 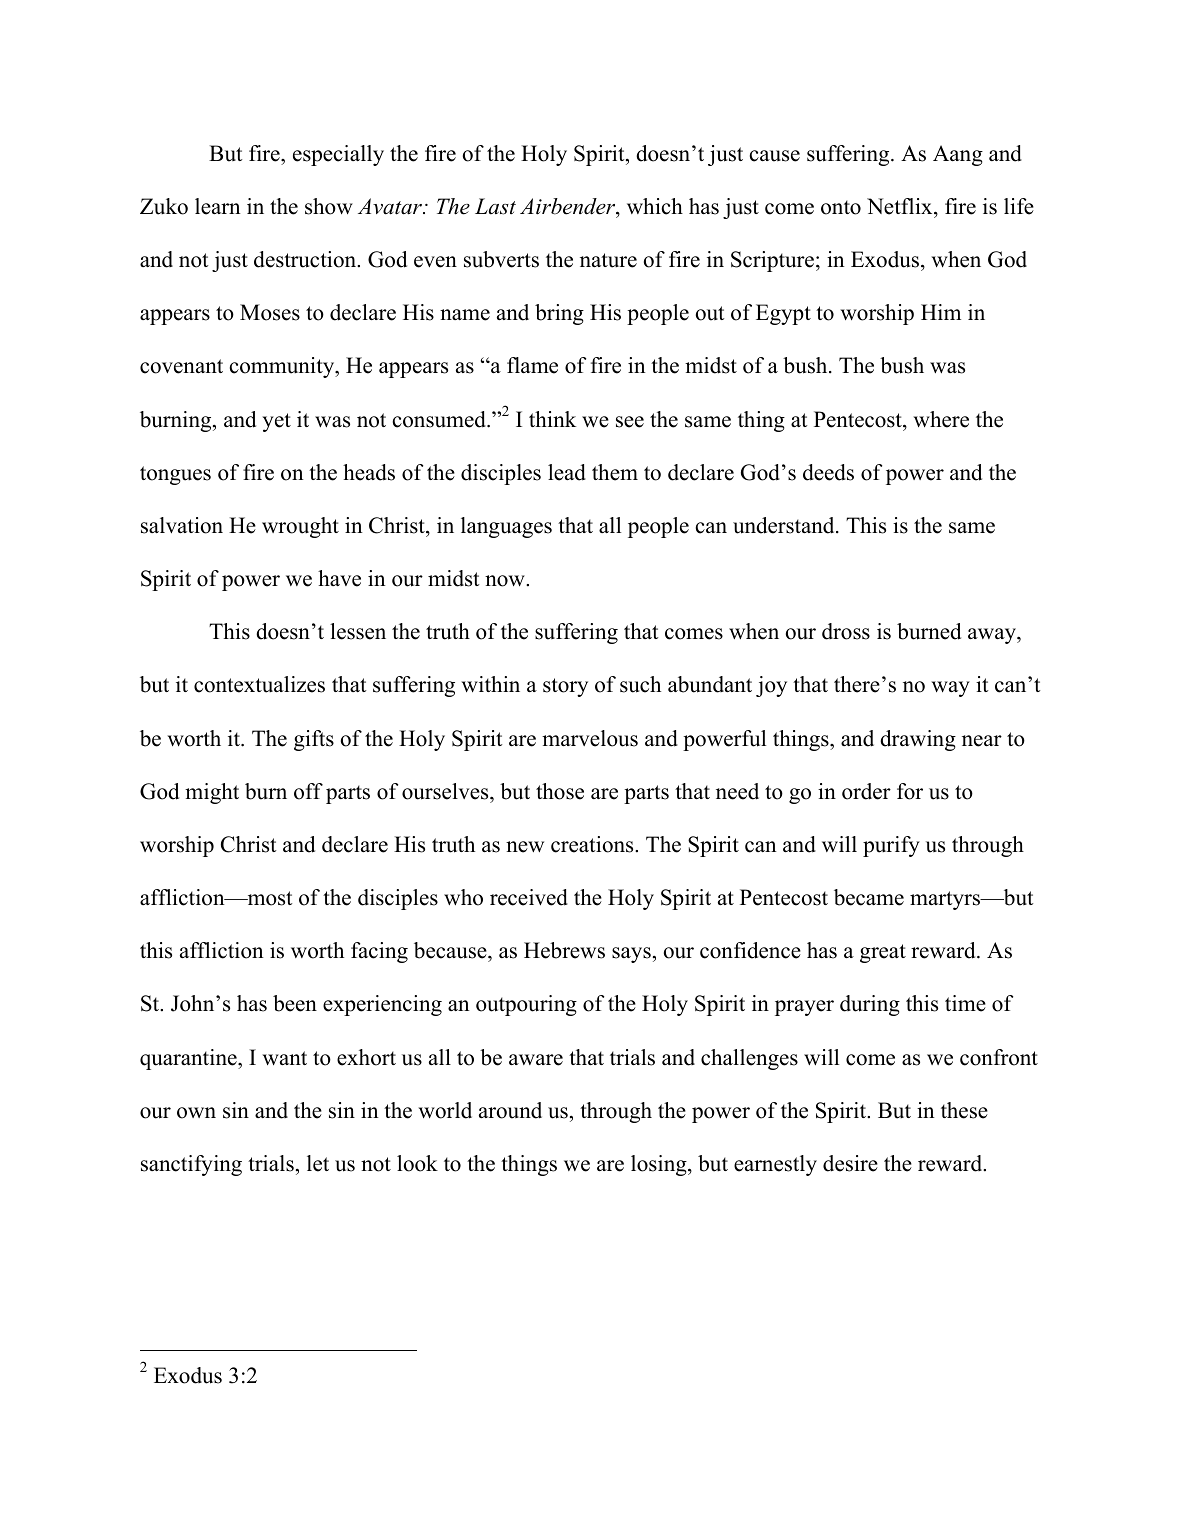 What do you see at coordinates (218, 206) in the document?
I see `learn` at bounding box center [218, 206].
